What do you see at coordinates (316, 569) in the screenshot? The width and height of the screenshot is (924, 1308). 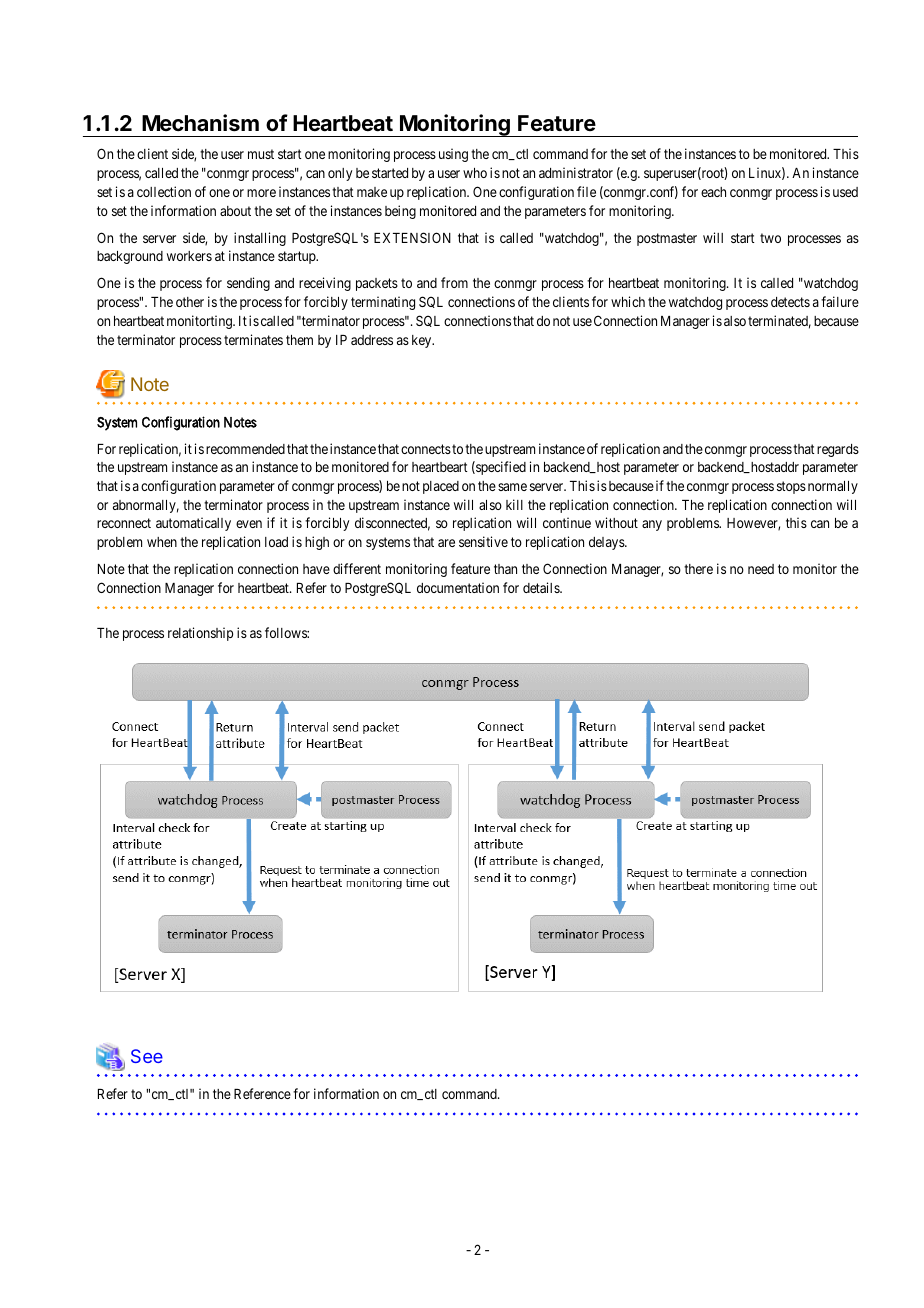 I see `have` at bounding box center [316, 569].
